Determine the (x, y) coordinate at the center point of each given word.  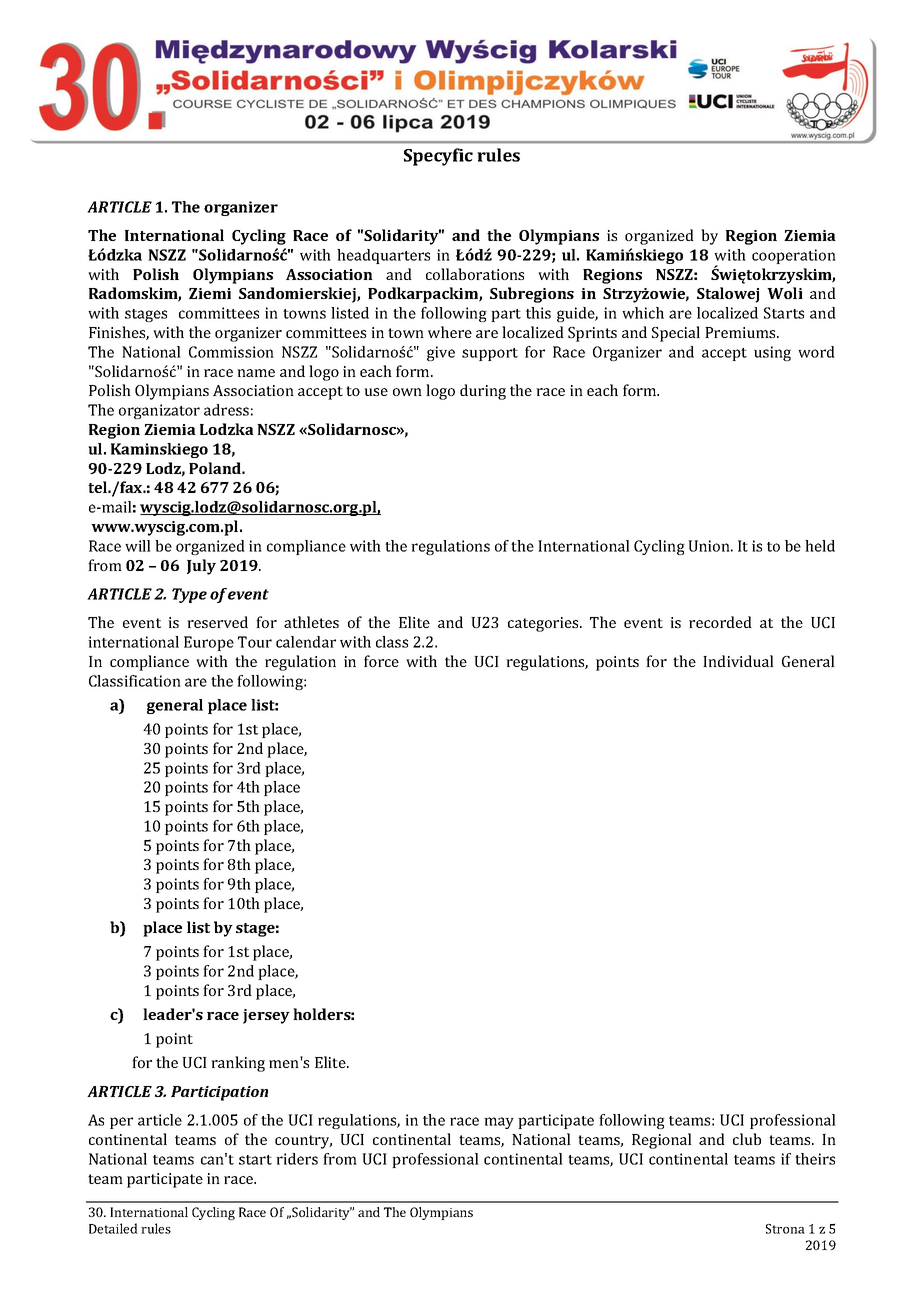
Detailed (113, 1228)
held (820, 546)
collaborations (475, 274)
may (499, 1123)
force (381, 661)
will (138, 546)
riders (297, 1159)
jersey (266, 1016)
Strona (785, 1229)
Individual (738, 661)
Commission (231, 352)
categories (544, 624)
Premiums (741, 332)
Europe (209, 643)
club (747, 1139)
